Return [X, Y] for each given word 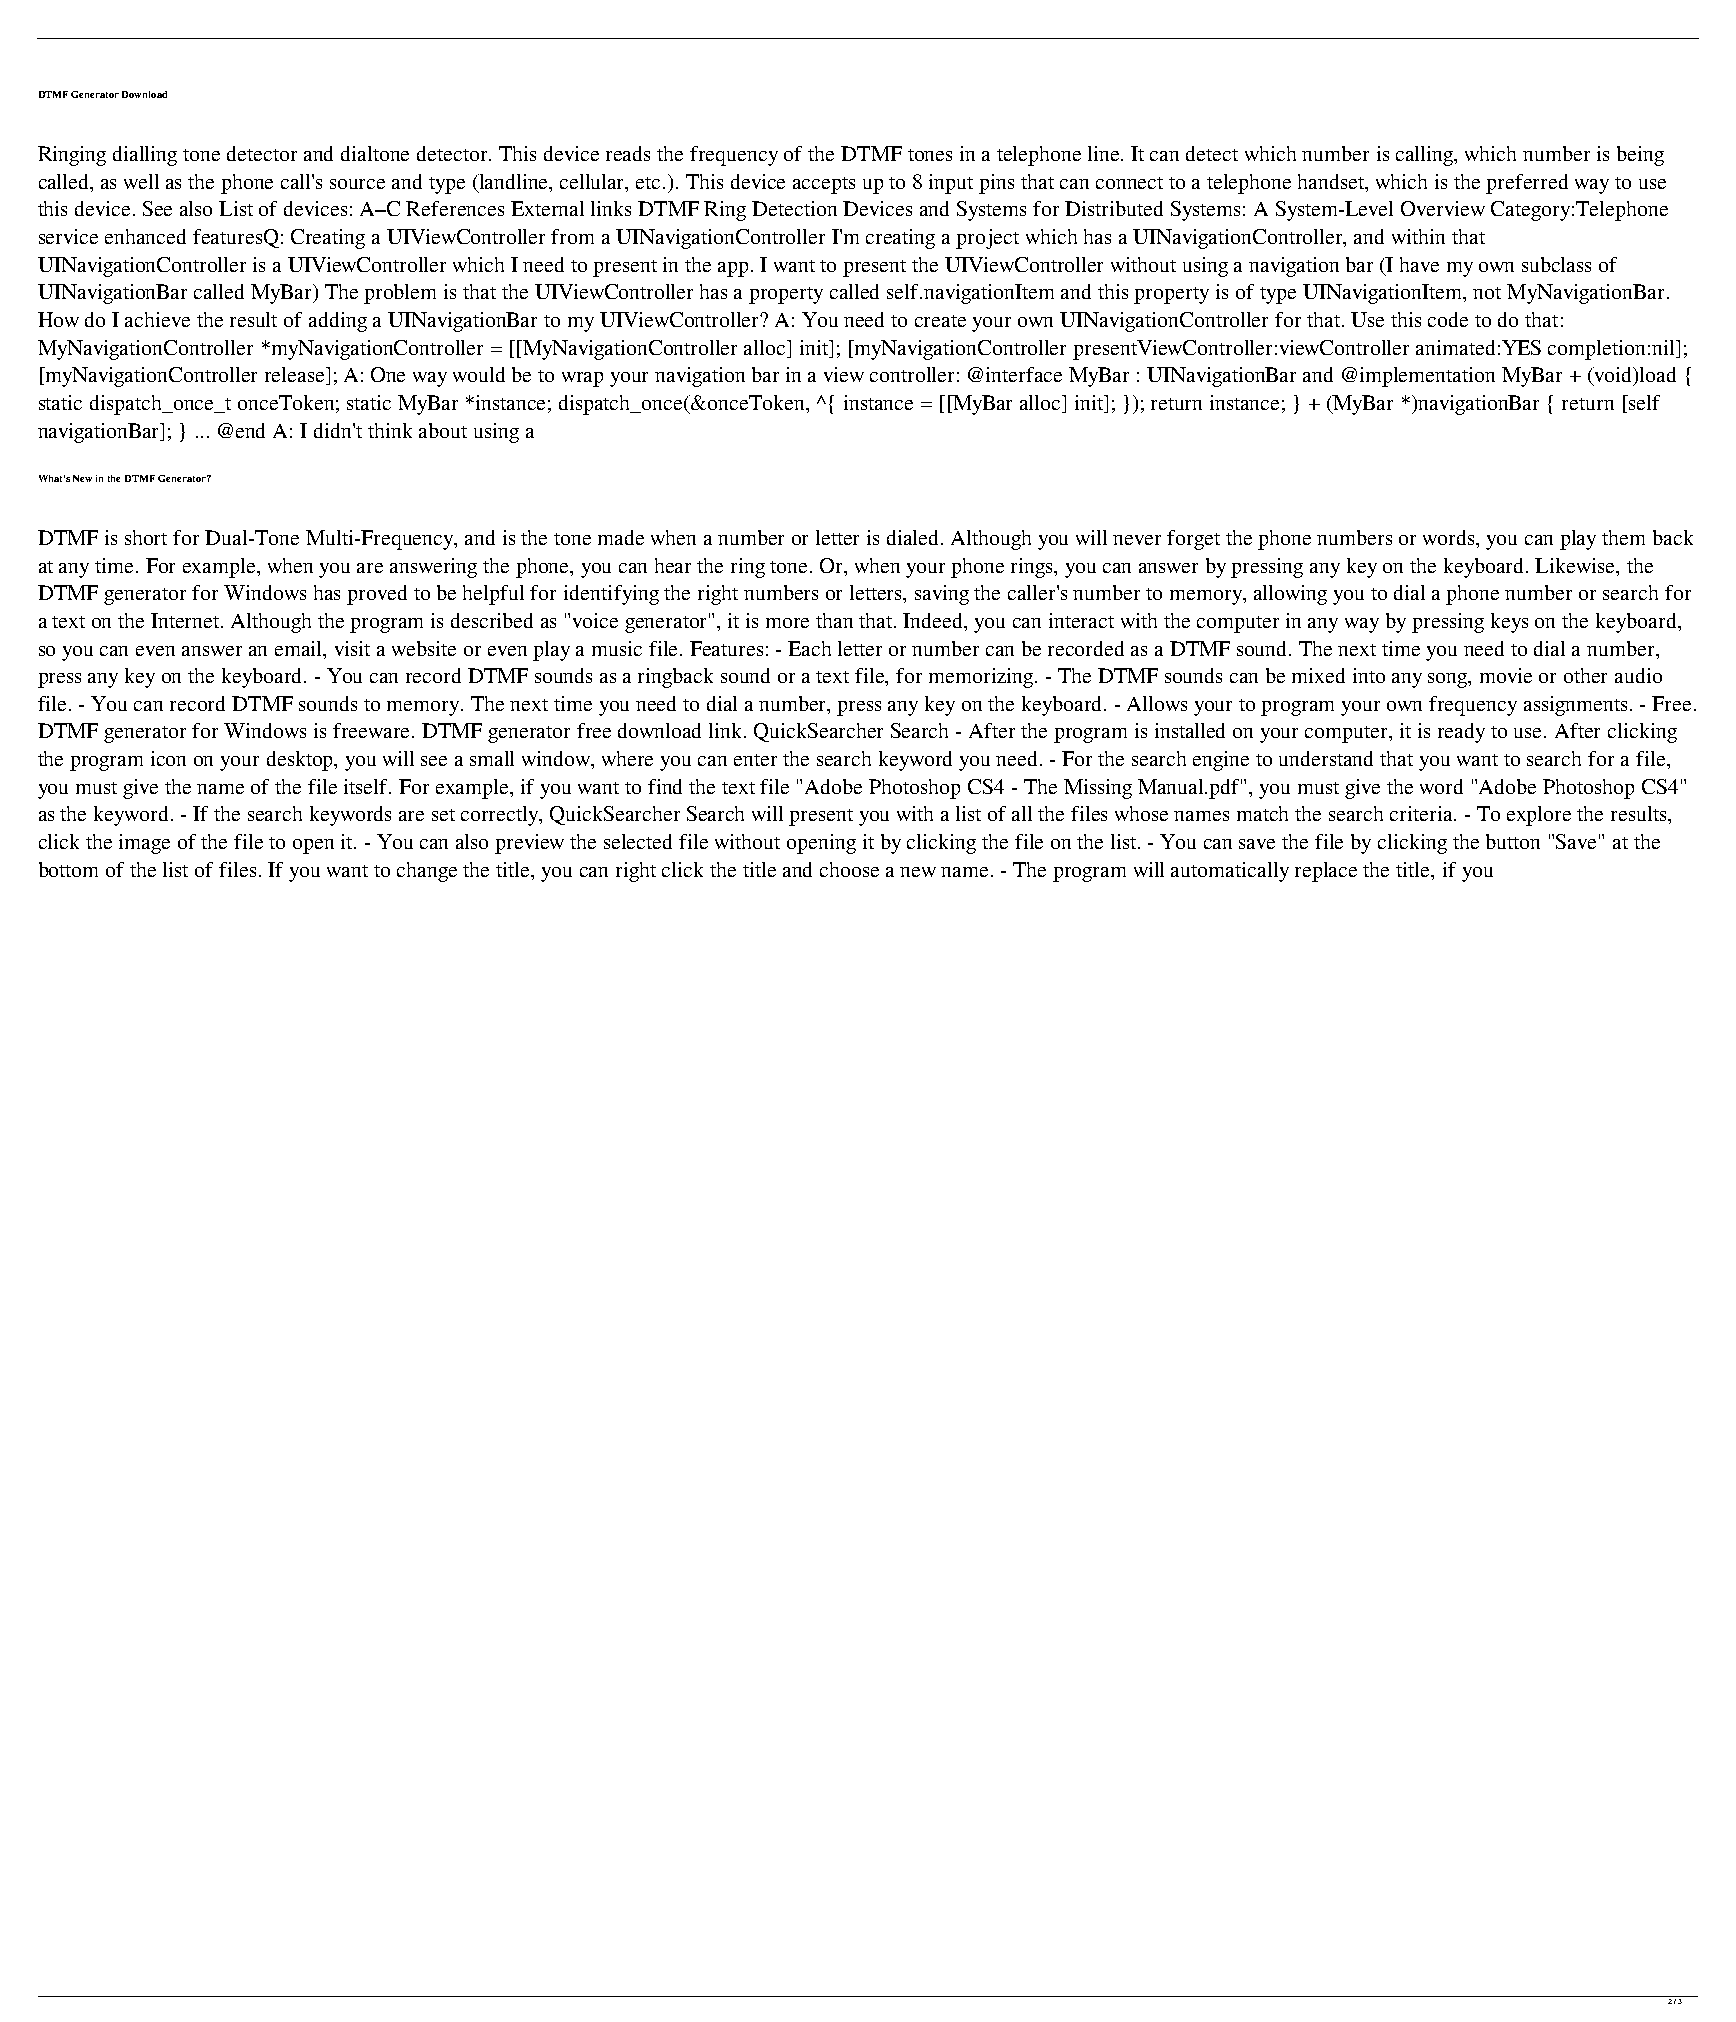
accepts [824, 185]
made [621, 537]
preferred [1527, 184]
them [1623, 537]
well [141, 181]
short [146, 537]
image [144, 844]
